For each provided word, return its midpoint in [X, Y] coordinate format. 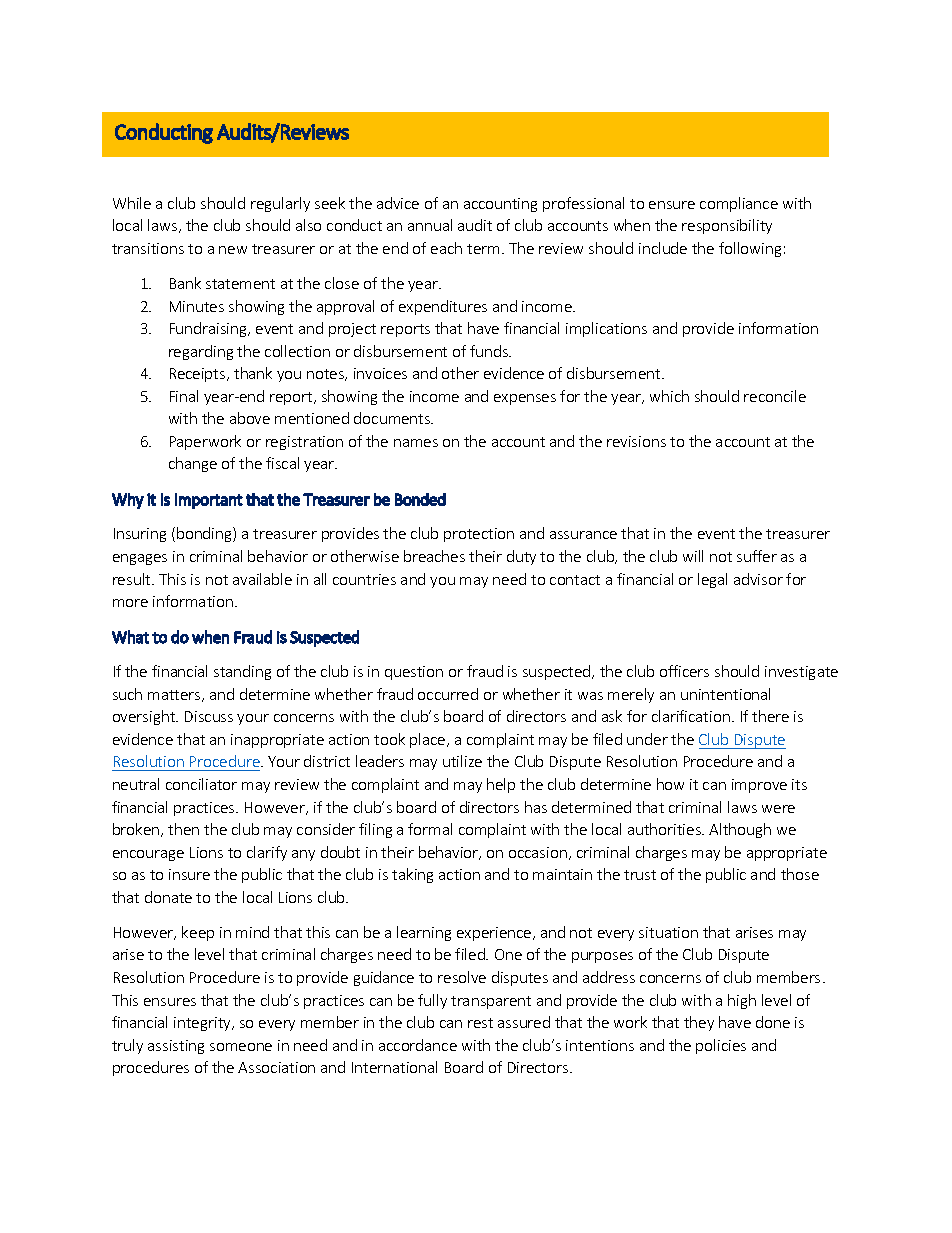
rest [480, 1023]
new [233, 250]
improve [759, 786]
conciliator [201, 784]
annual [430, 225]
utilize [462, 761]
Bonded [420, 499]
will [693, 556]
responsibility [727, 226]
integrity [203, 1024]
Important [209, 501]
